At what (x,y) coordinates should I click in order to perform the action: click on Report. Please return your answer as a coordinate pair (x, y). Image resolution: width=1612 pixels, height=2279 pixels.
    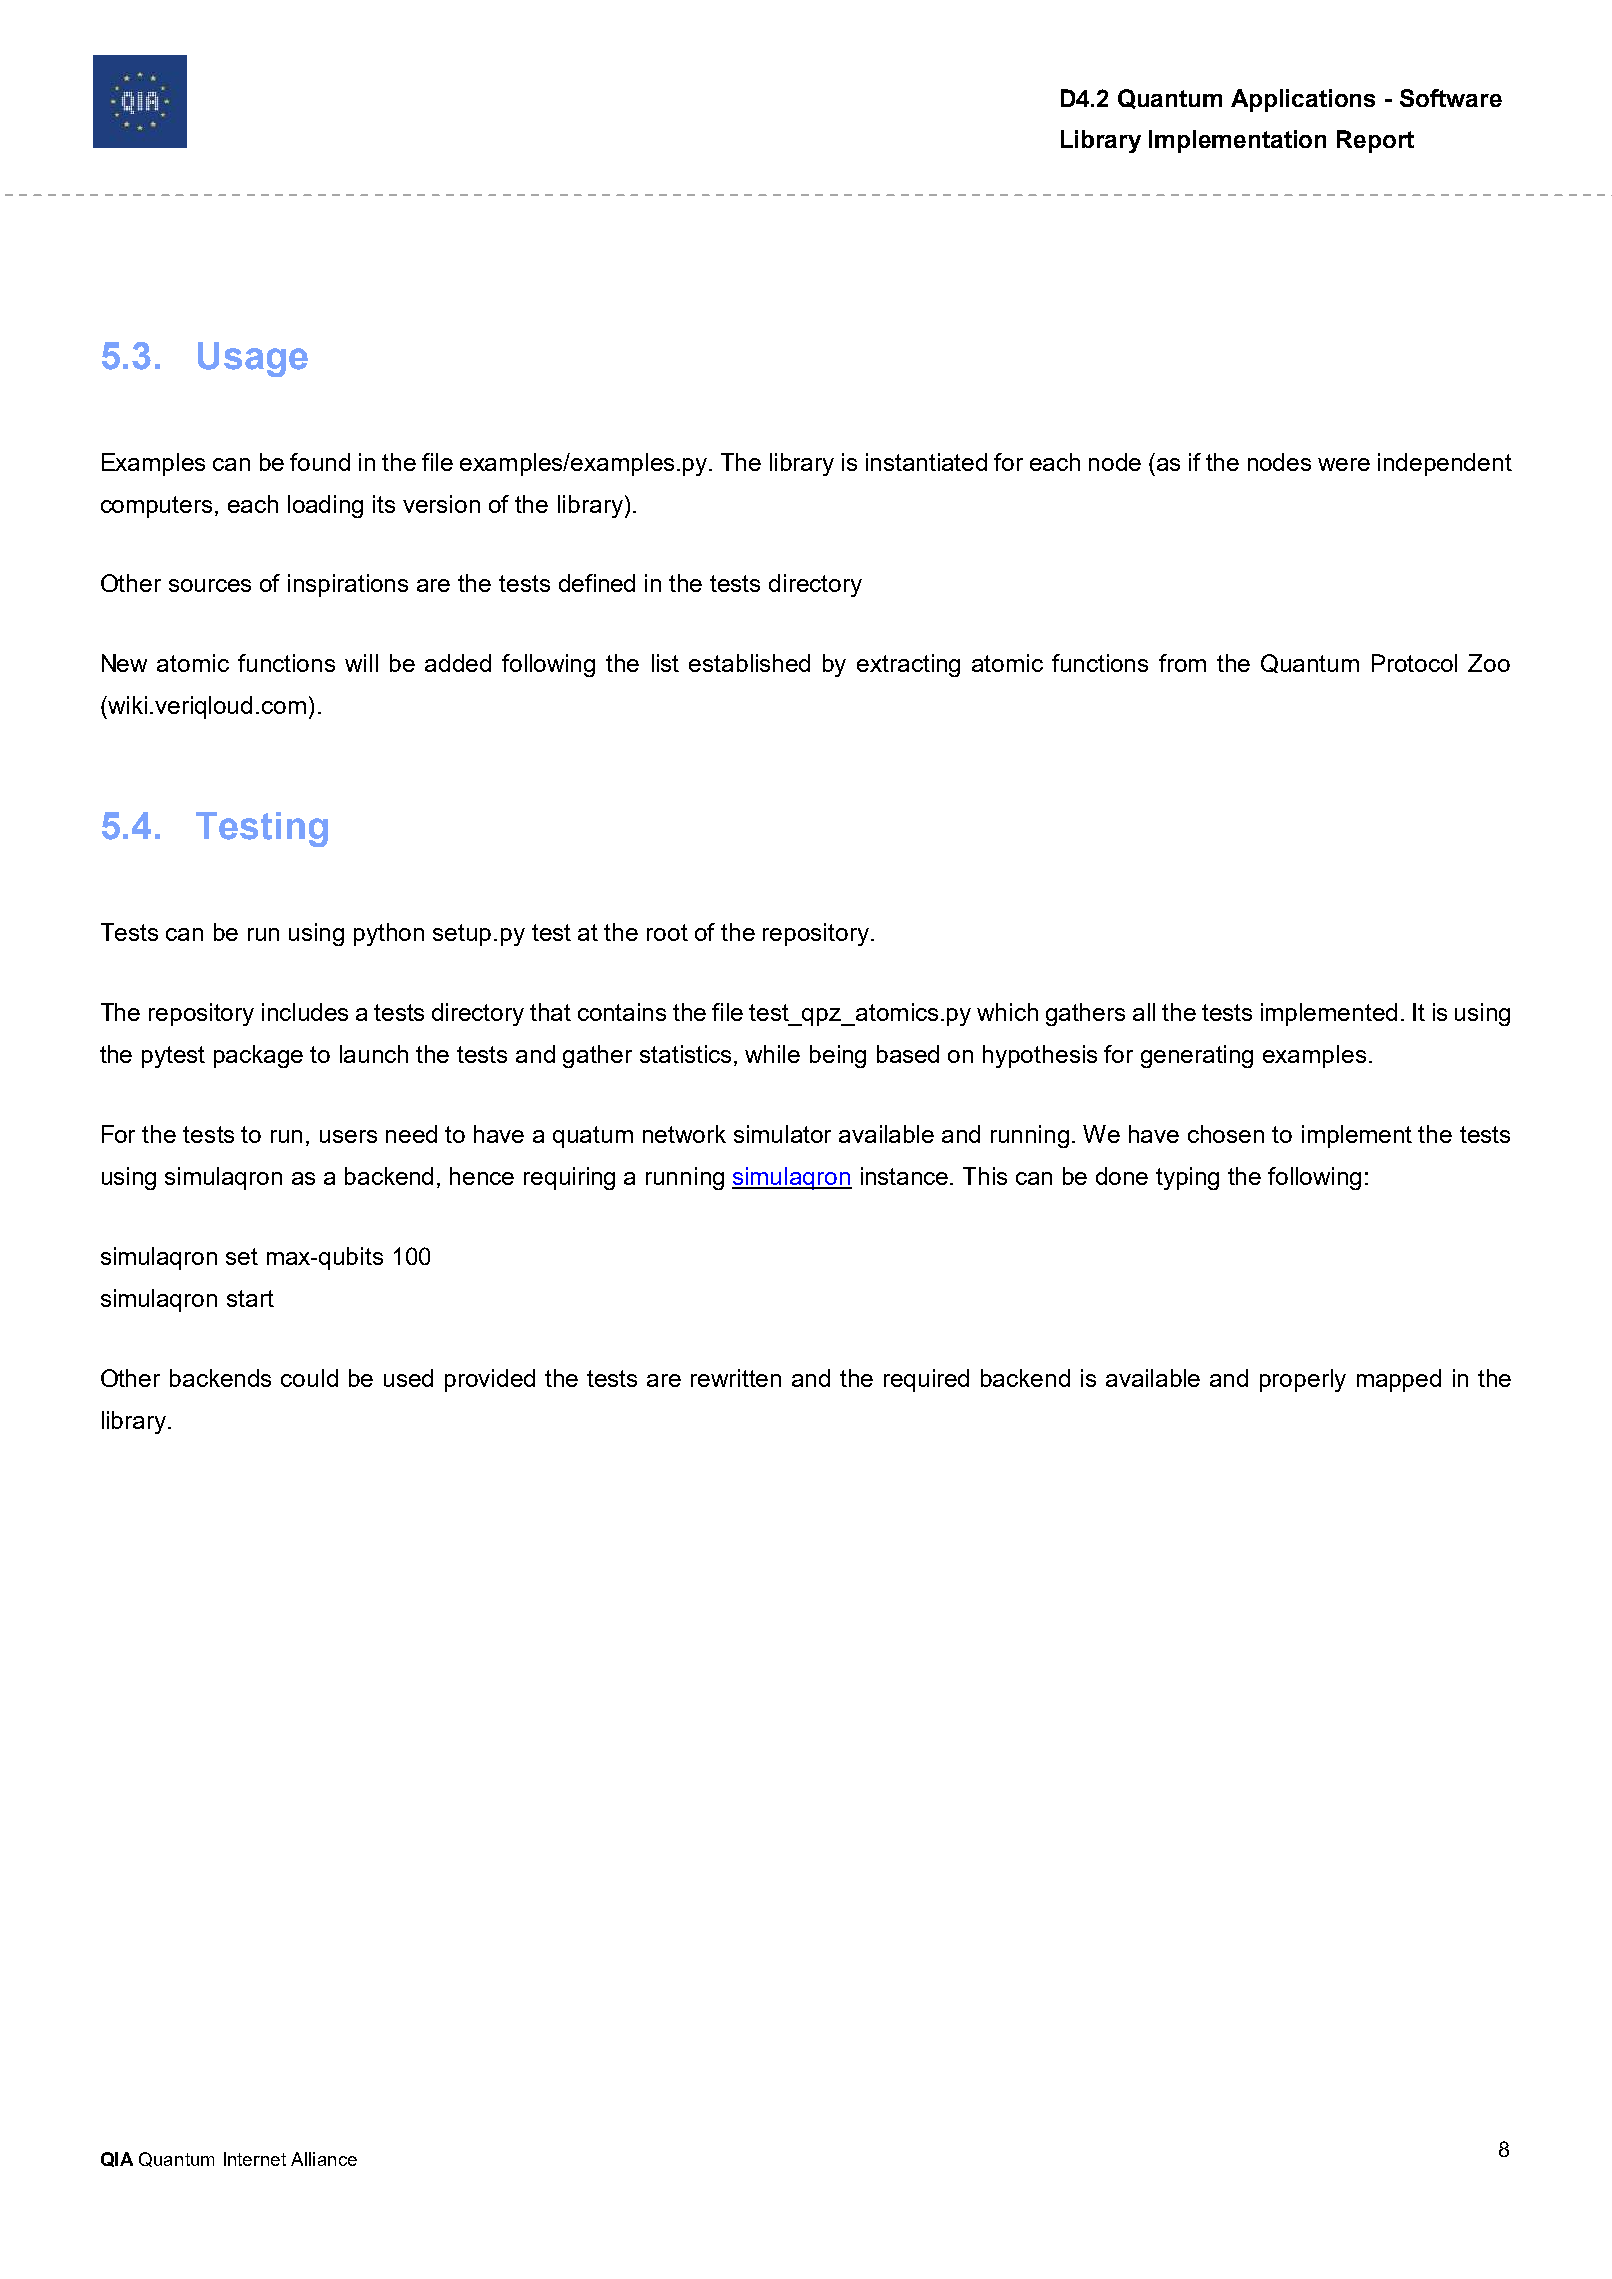
    Looking at the image, I should click on (1375, 141).
